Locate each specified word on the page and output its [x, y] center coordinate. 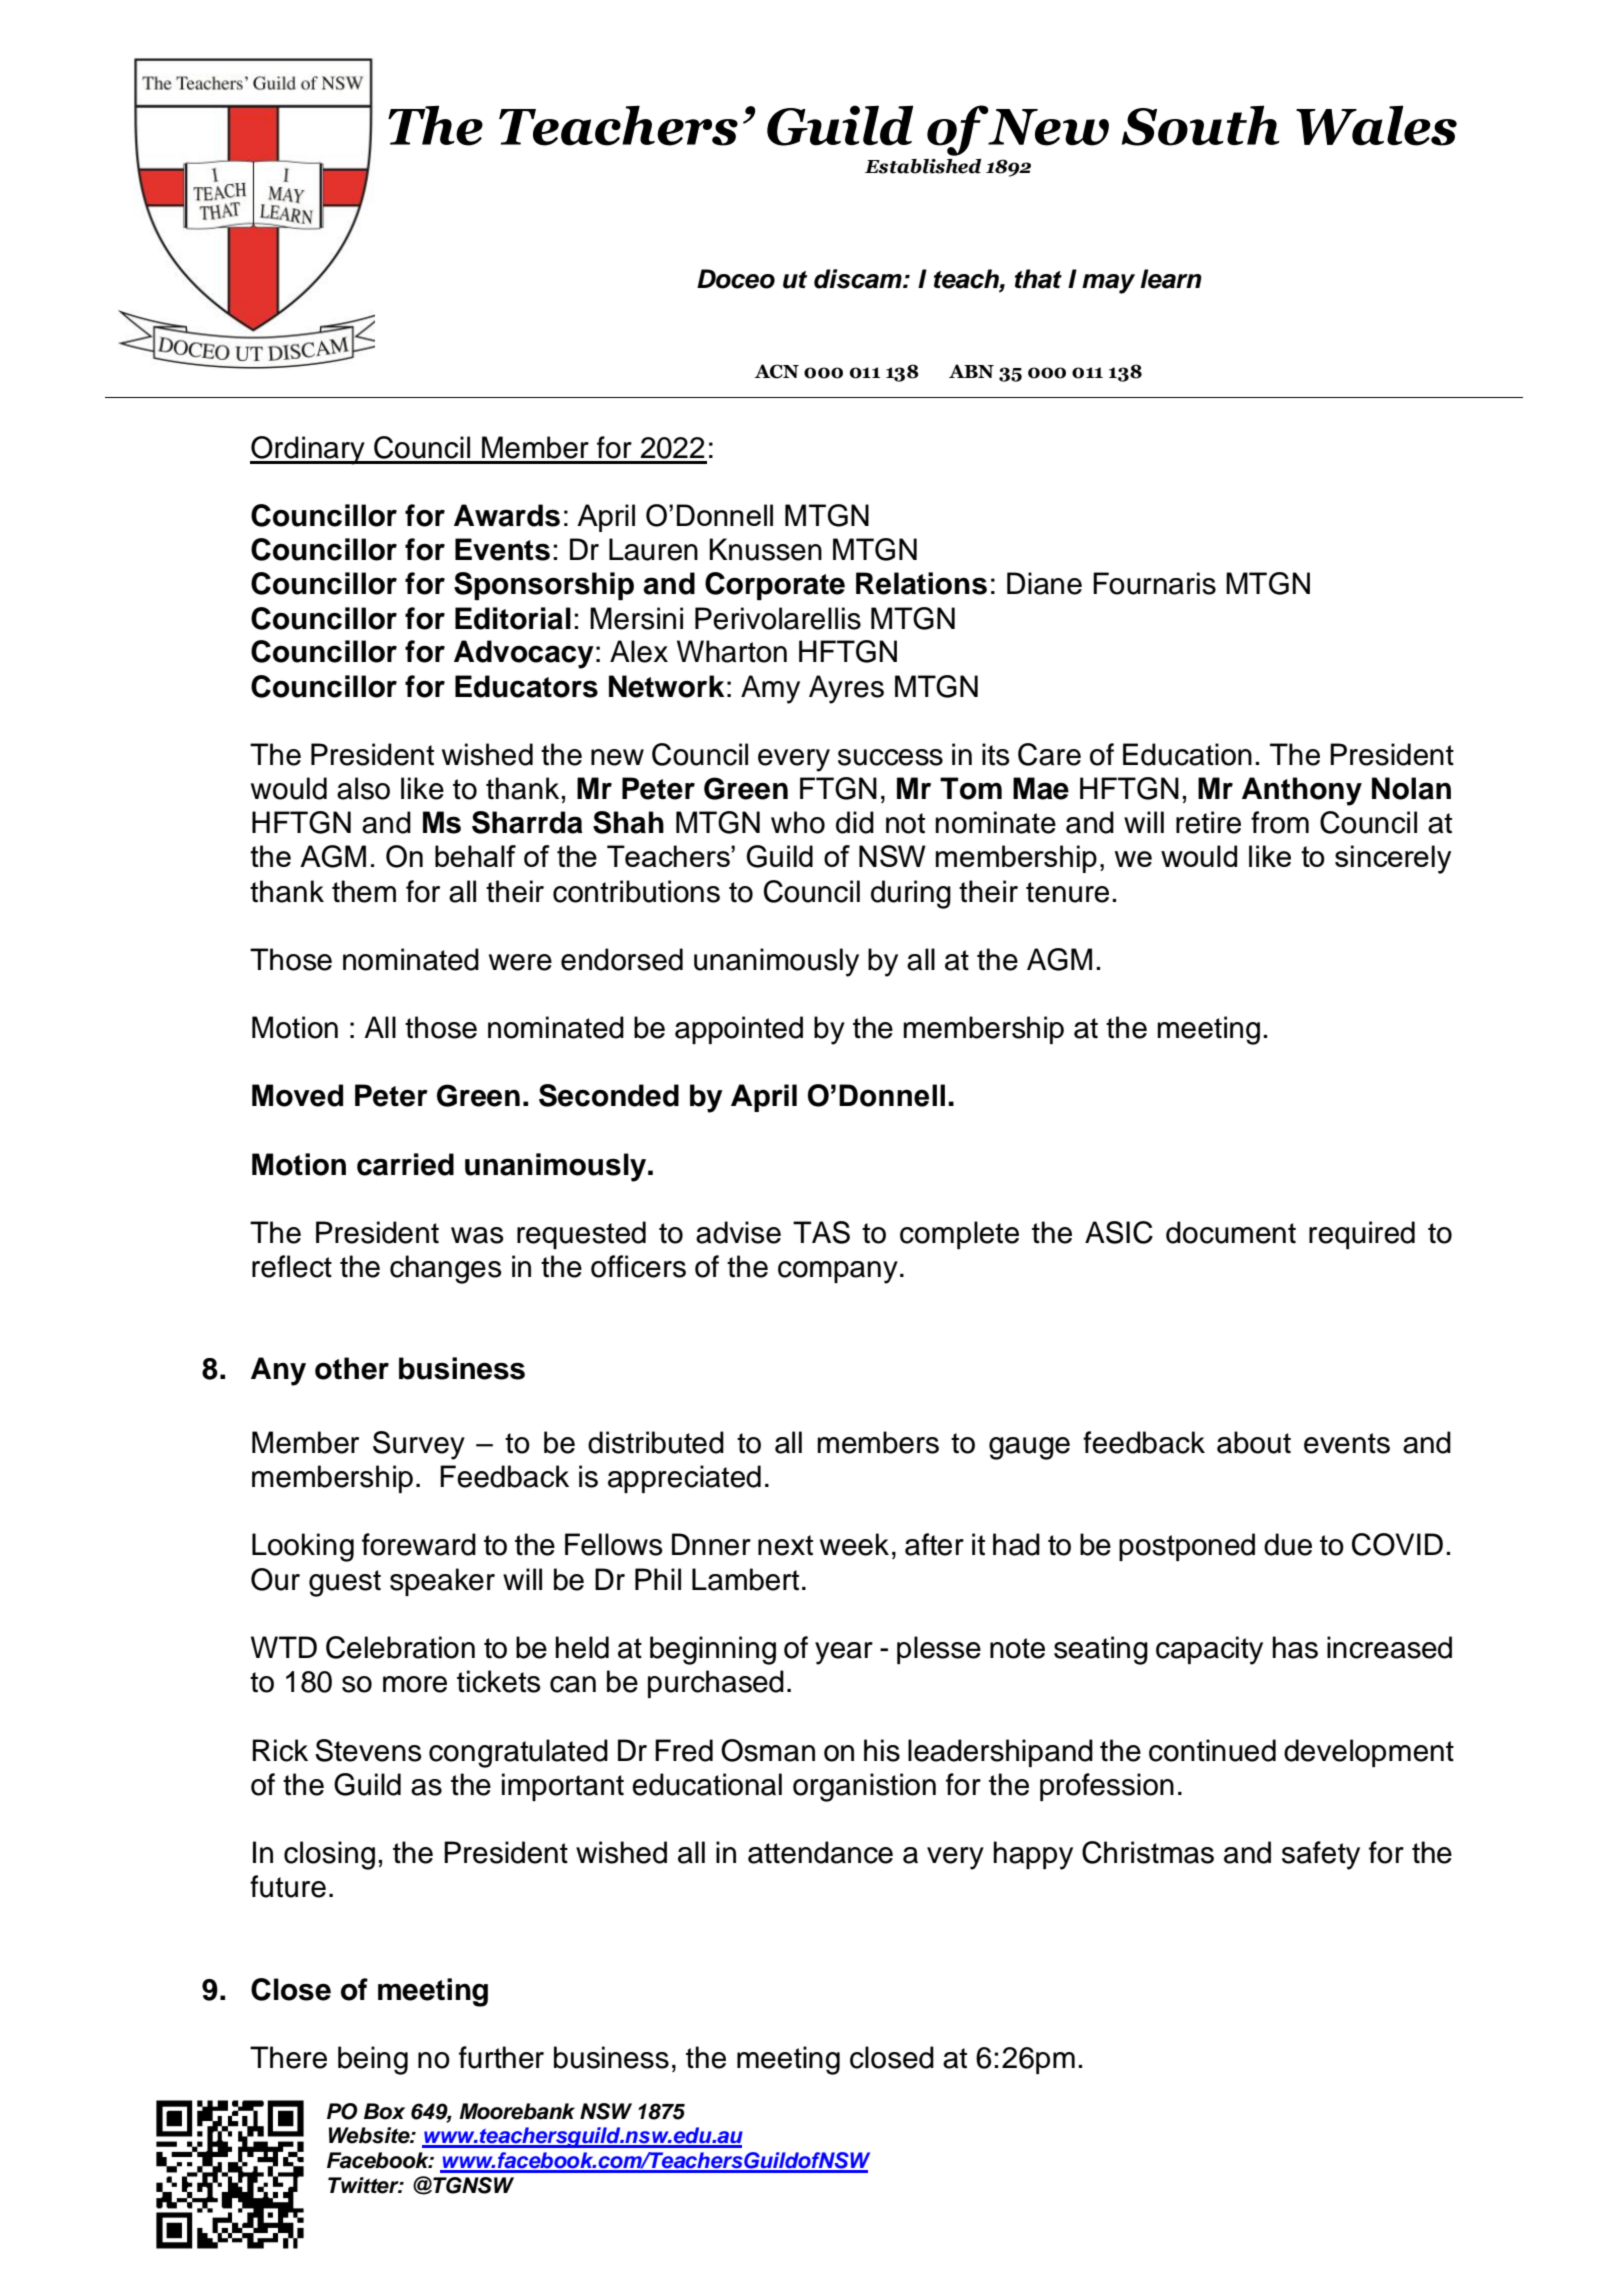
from [1280, 822]
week [854, 1544]
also [363, 788]
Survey [419, 1445]
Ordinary [308, 450]
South [1201, 125]
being [373, 2060]
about [1254, 1442]
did [855, 822]
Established [923, 166]
